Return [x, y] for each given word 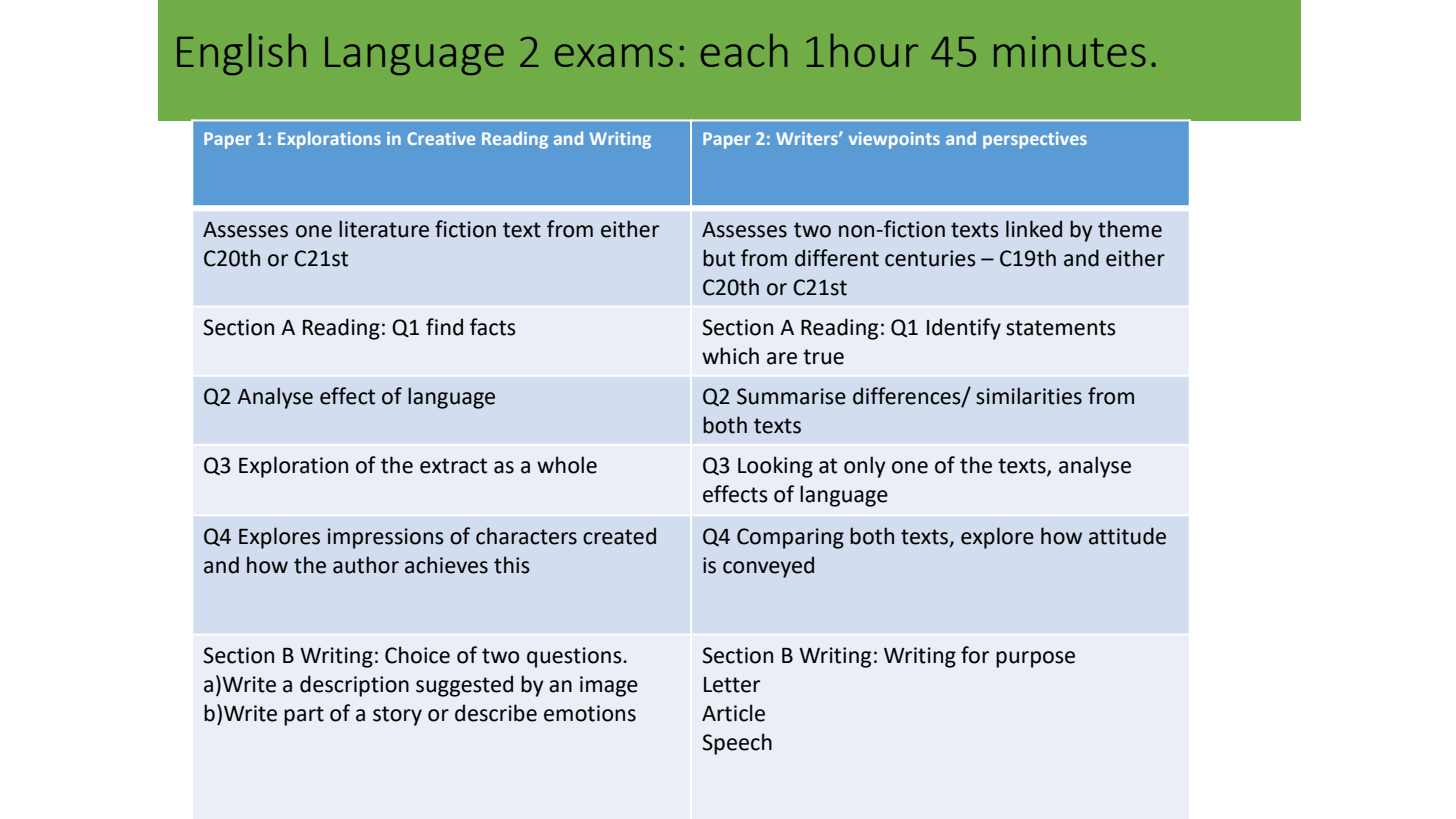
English [241, 54]
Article [733, 713]
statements [1061, 328]
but [719, 258]
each [744, 50]
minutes [1070, 51]
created [619, 536]
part [304, 716]
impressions [386, 538]
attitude [1127, 536]
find [444, 327]
